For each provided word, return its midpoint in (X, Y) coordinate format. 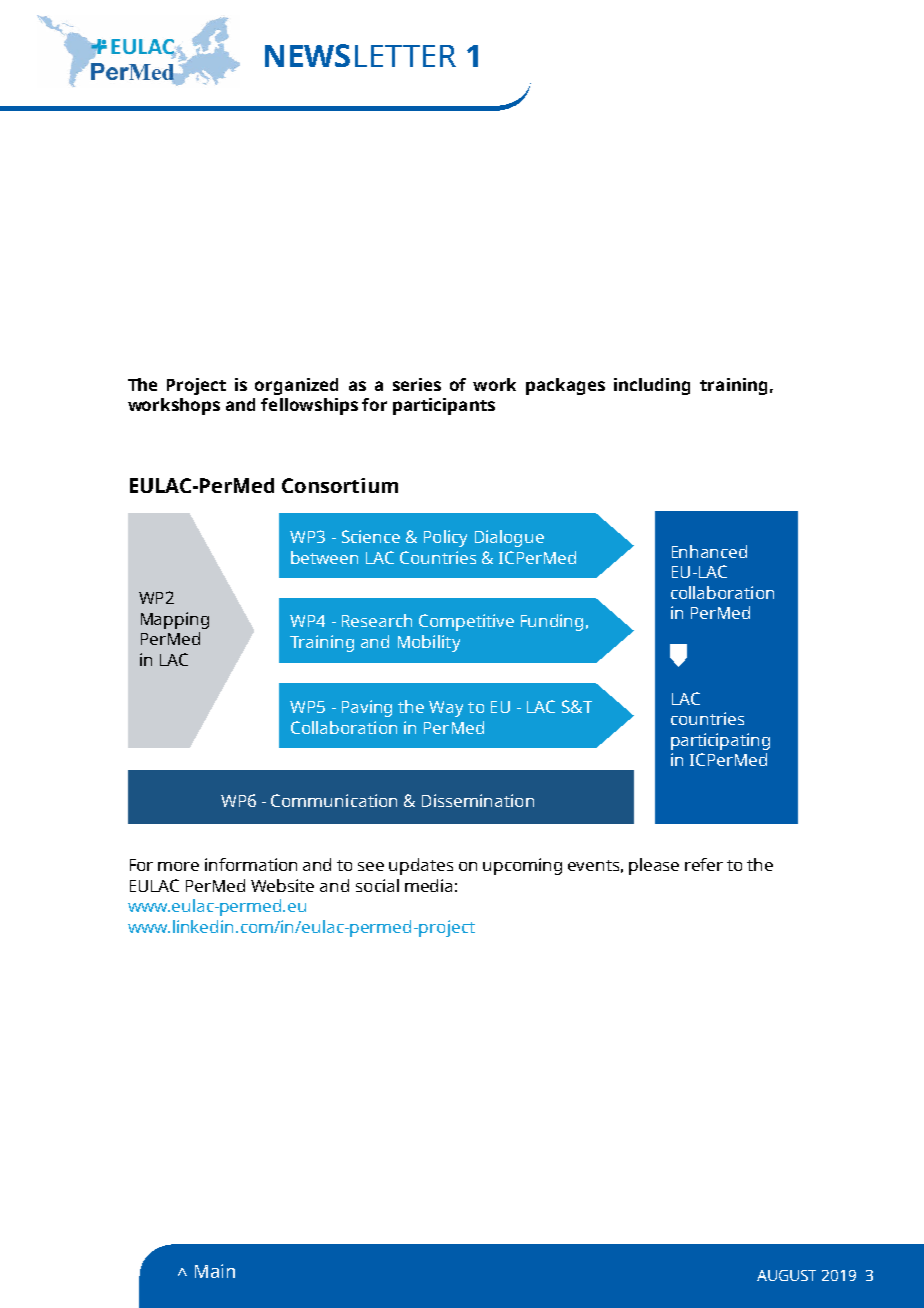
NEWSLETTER (360, 55)
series (417, 384)
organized (296, 386)
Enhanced (709, 551)
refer (704, 864)
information (251, 864)
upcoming (522, 866)
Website (282, 885)
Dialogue (509, 538)
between (324, 557)
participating (720, 741)
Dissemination (478, 800)
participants (444, 406)
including (652, 386)
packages (565, 386)
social (377, 885)
